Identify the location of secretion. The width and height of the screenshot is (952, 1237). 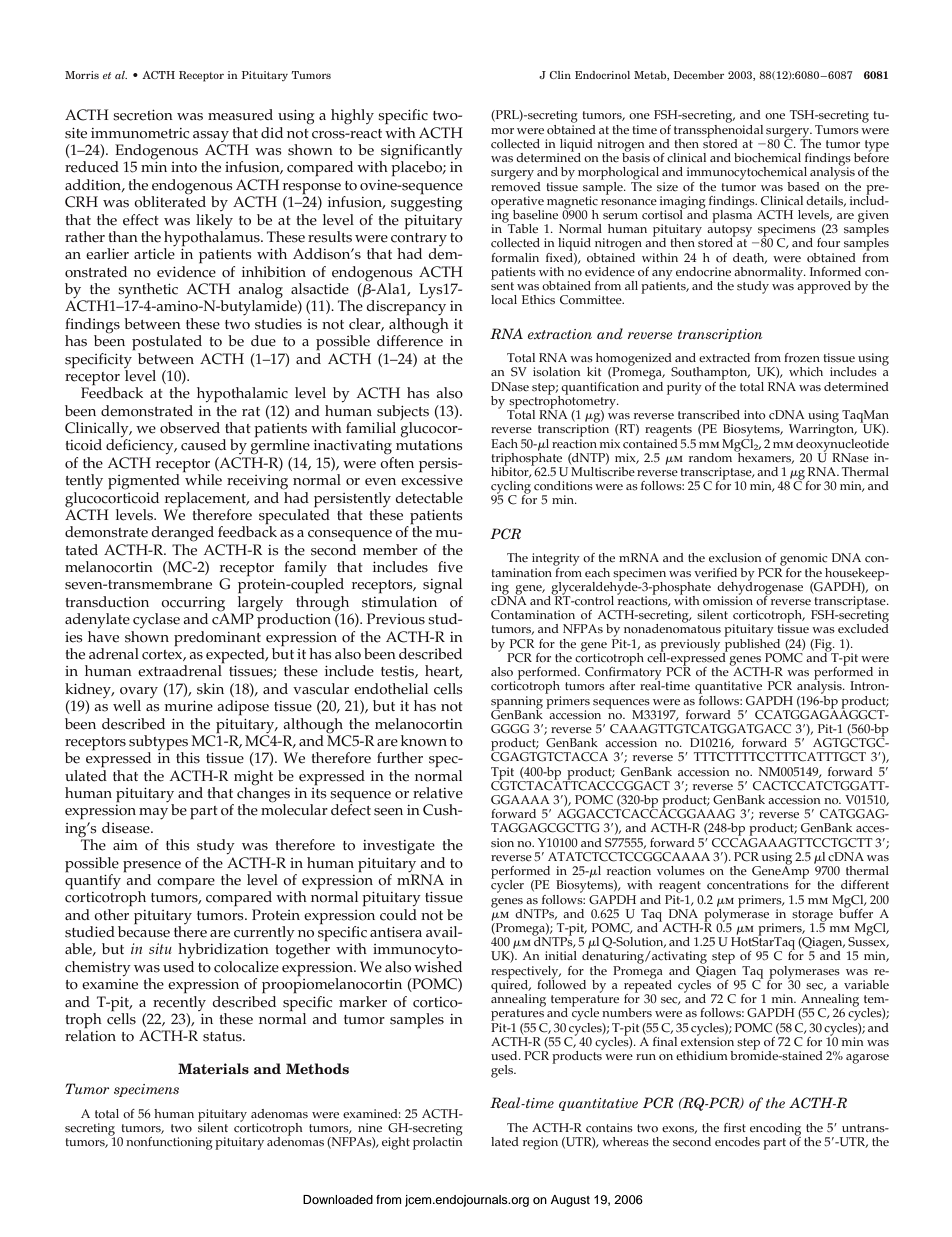
(143, 115).
